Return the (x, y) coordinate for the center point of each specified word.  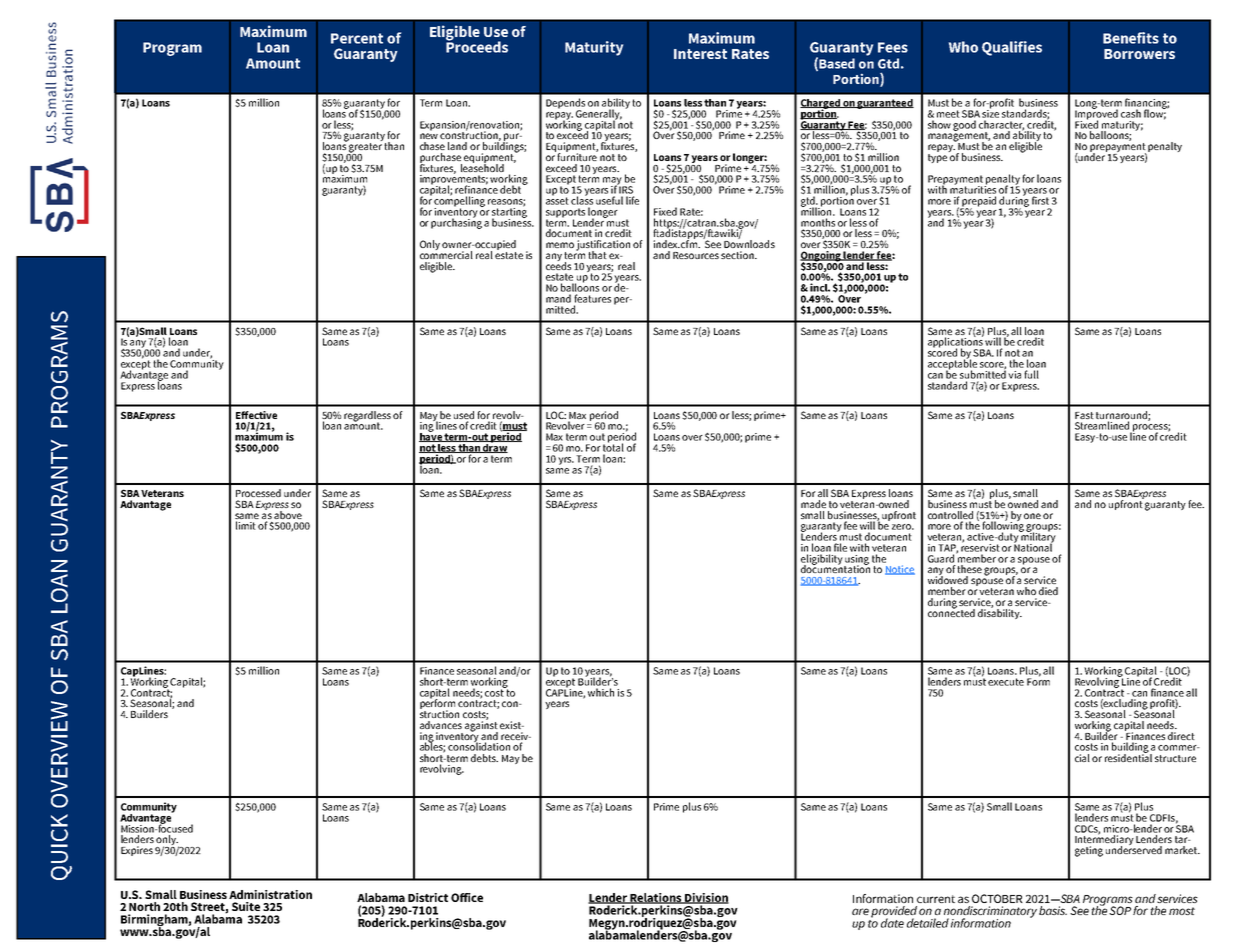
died (1048, 591)
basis (1053, 910)
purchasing (456, 222)
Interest (700, 54)
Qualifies (1012, 48)
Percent (357, 38)
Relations (656, 898)
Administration (270, 894)
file (840, 547)
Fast (1084, 415)
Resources (696, 255)
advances (441, 725)
